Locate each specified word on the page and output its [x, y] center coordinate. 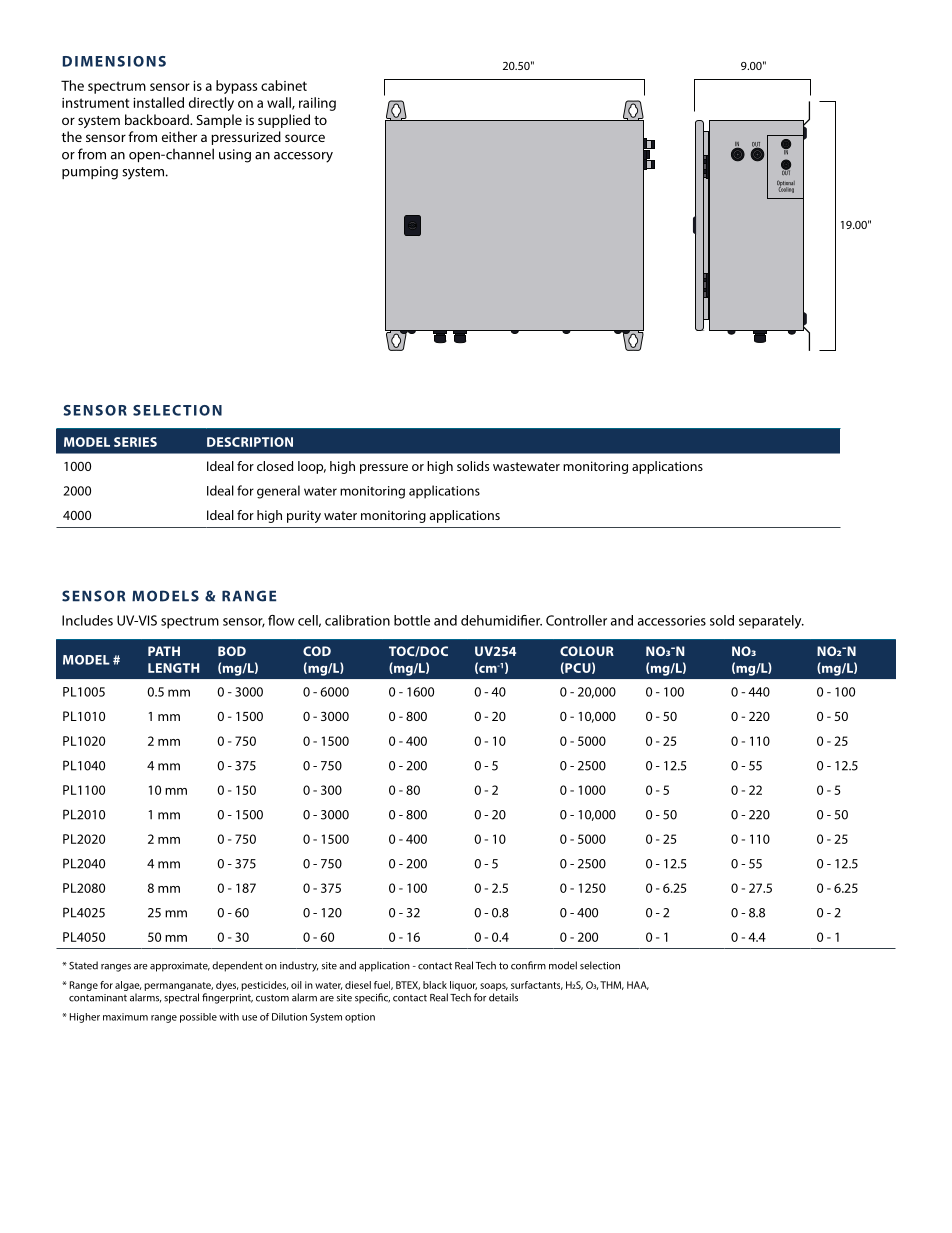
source [305, 138]
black [435, 985]
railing [317, 104]
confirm [528, 965]
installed [158, 102]
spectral [181, 998]
